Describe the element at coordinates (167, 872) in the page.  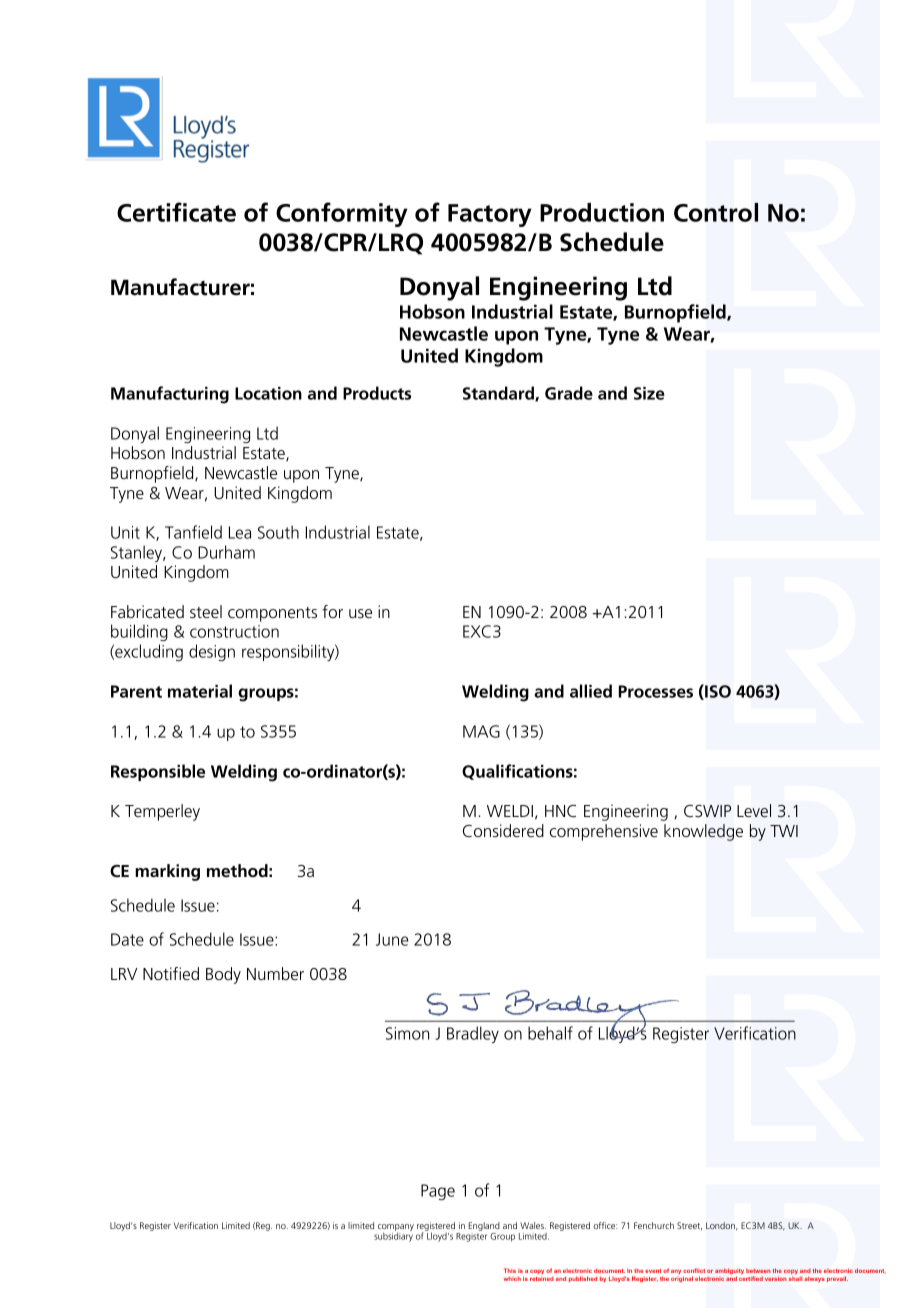
I see `marking` at that location.
